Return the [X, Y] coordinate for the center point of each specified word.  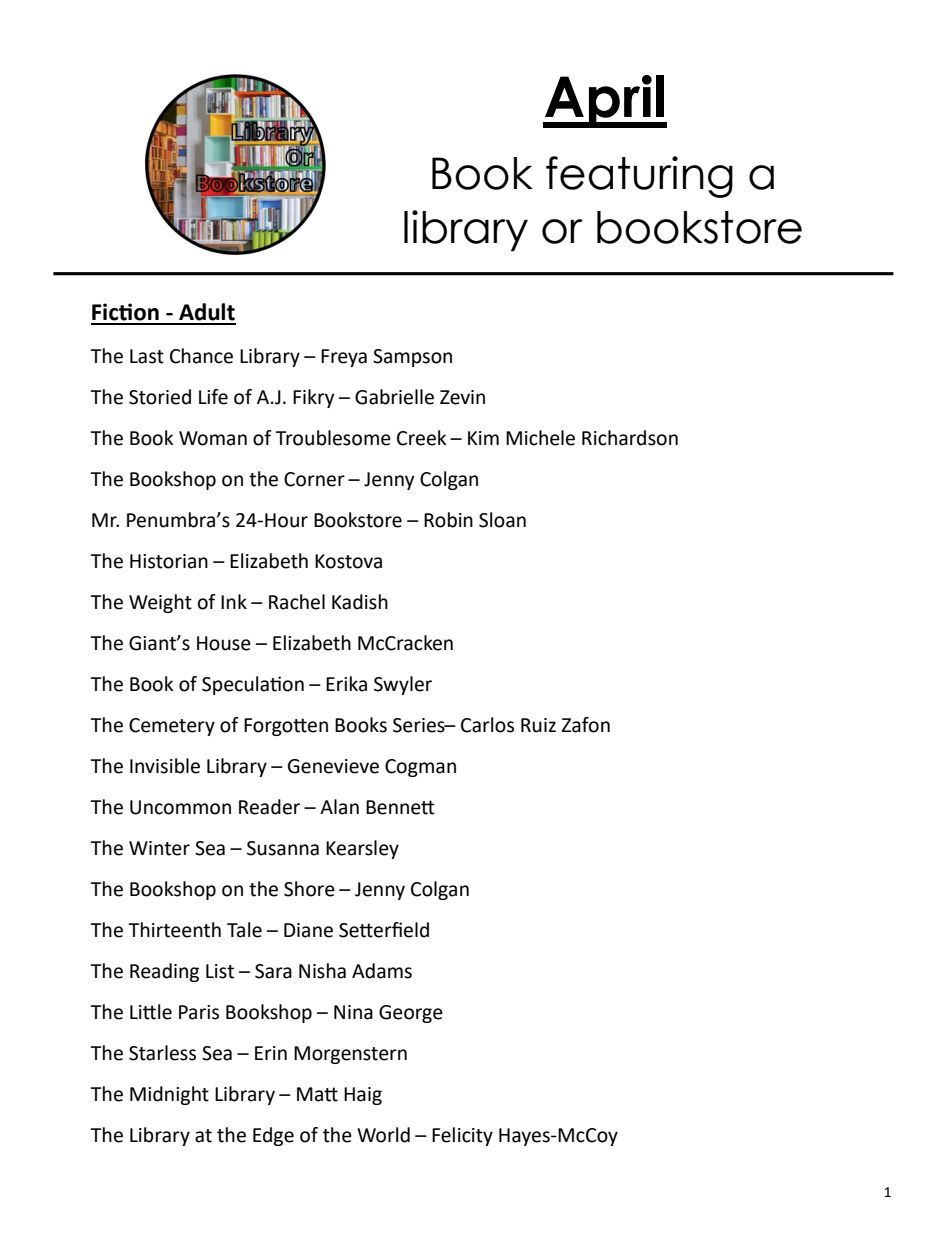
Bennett [400, 807]
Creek [421, 438]
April [604, 101]
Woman [213, 438]
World [383, 1135]
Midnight [169, 1095]
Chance [201, 356]
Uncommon [180, 807]
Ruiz [538, 725]
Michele [540, 438]
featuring [639, 177]
